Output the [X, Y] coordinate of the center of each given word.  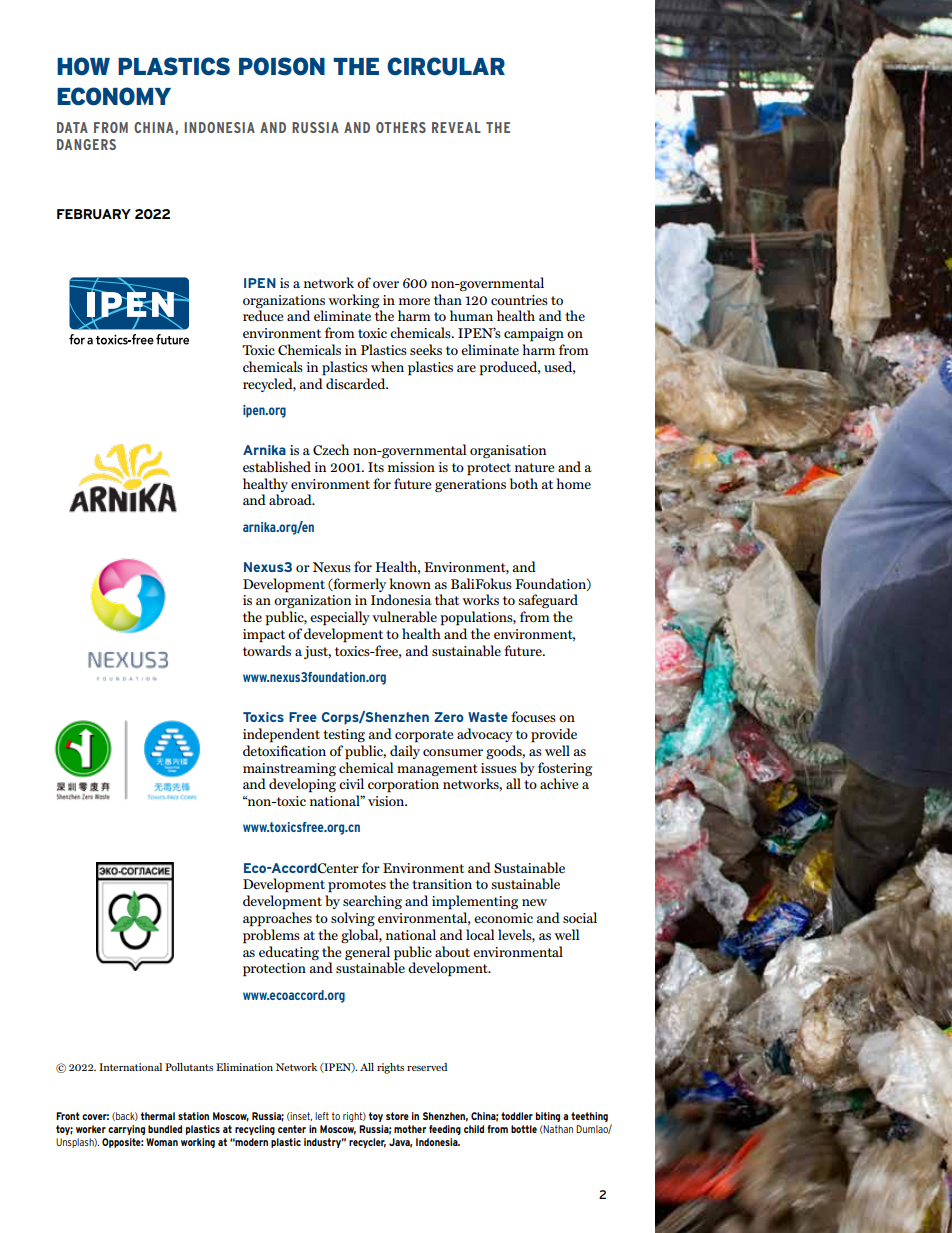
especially [340, 618]
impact [264, 636]
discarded [357, 383]
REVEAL [456, 127]
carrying [126, 1130]
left [322, 1116]
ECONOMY [114, 96]
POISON [282, 66]
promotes [357, 886]
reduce [263, 315]
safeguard [548, 601]
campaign [534, 335]
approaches [277, 919]
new [534, 902]
